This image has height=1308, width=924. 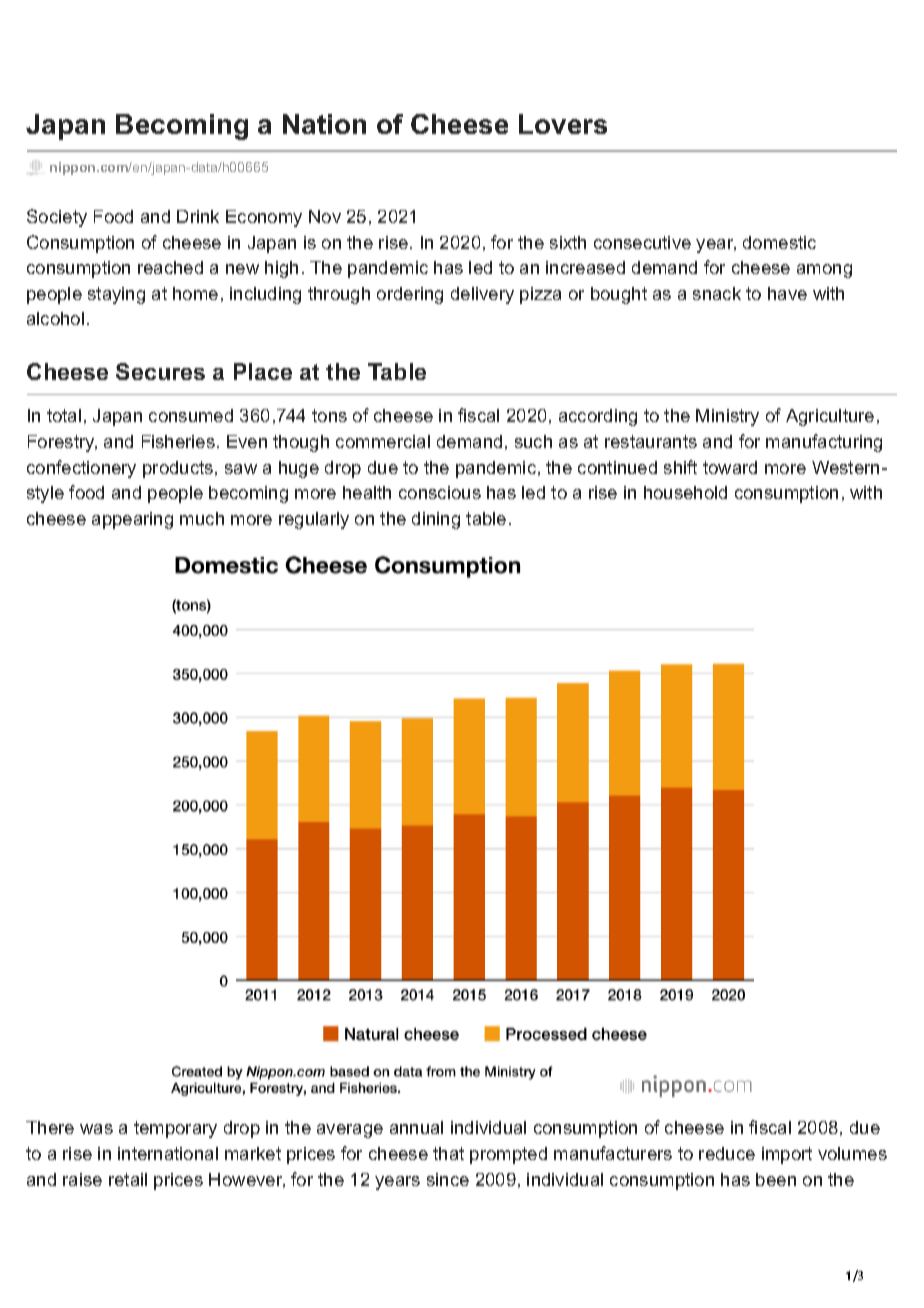 What do you see at coordinates (198, 216) in the image?
I see `Drink` at bounding box center [198, 216].
